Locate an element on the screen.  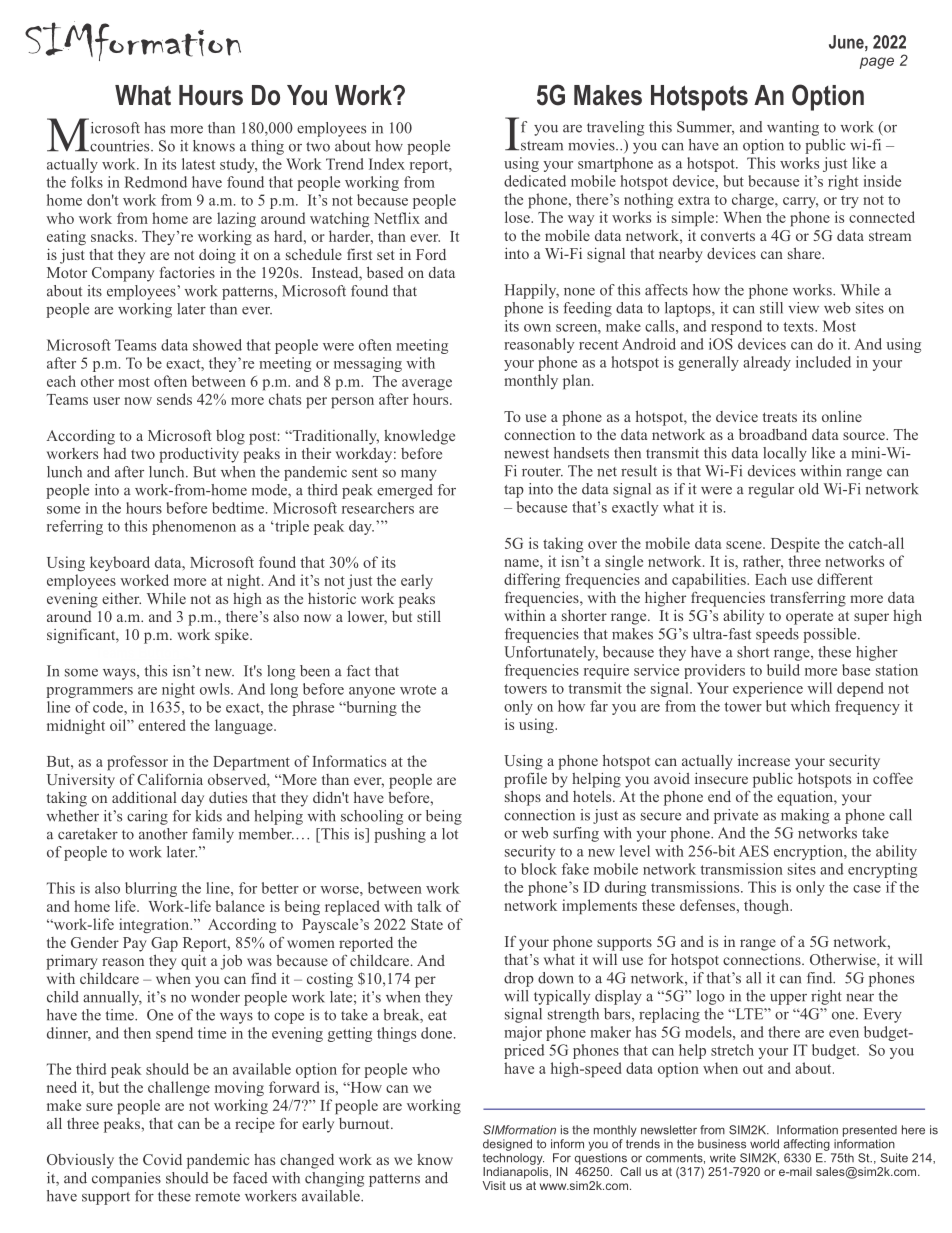
caring is located at coordinates (147, 817).
